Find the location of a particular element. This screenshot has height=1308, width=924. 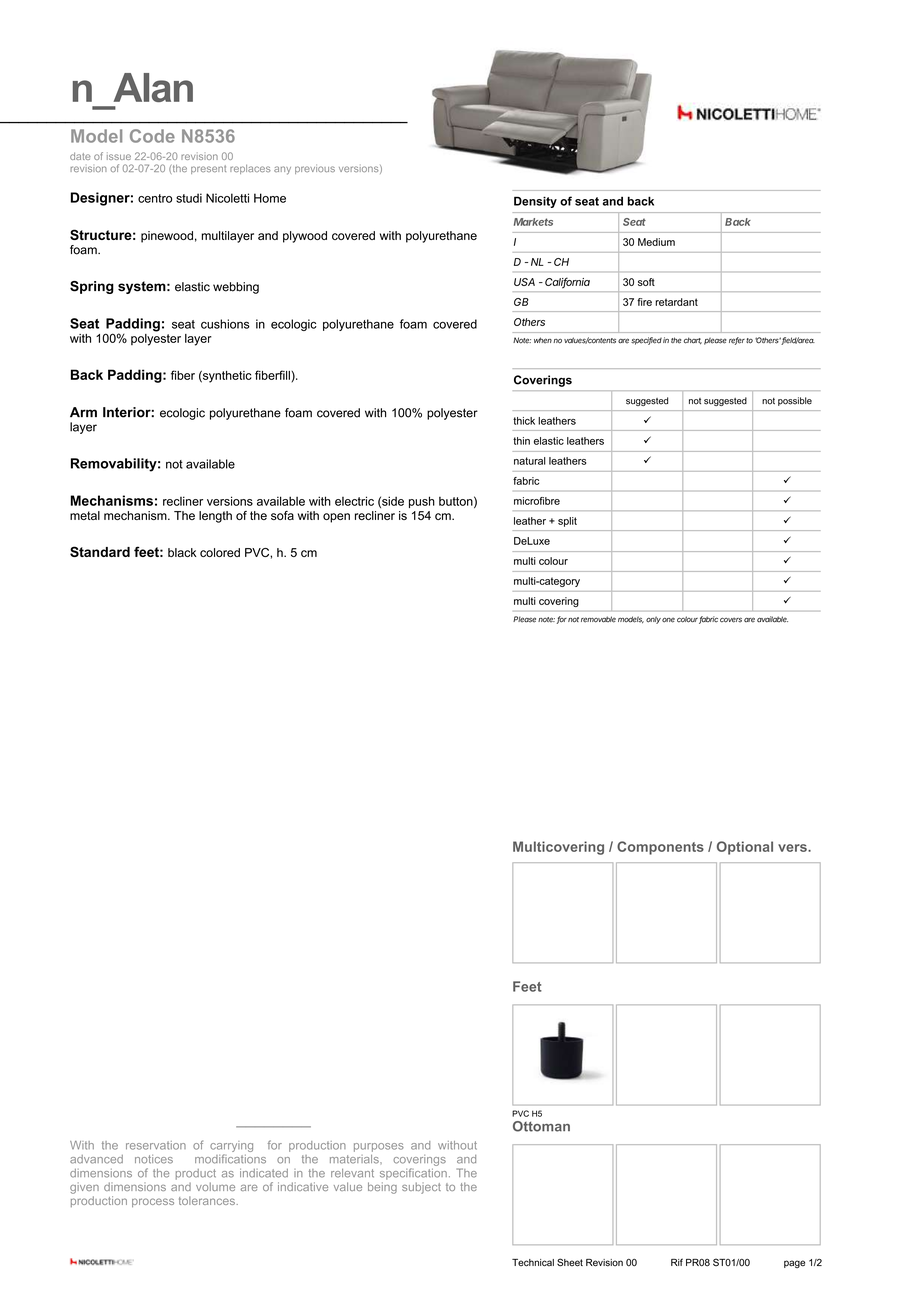

Medium is located at coordinates (656, 242).
